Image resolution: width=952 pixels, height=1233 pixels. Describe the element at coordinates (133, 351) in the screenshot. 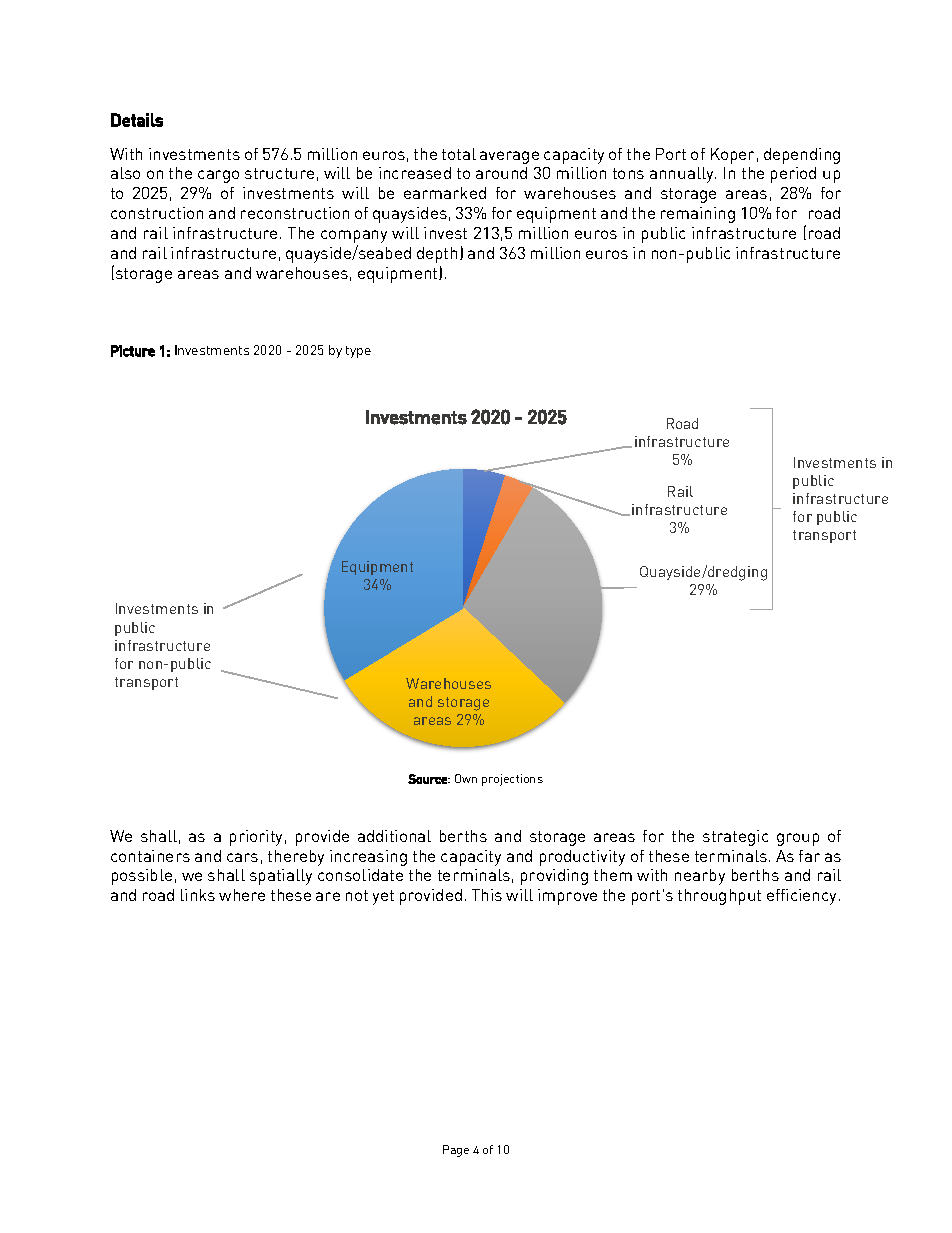

I see `Picture` at that location.
